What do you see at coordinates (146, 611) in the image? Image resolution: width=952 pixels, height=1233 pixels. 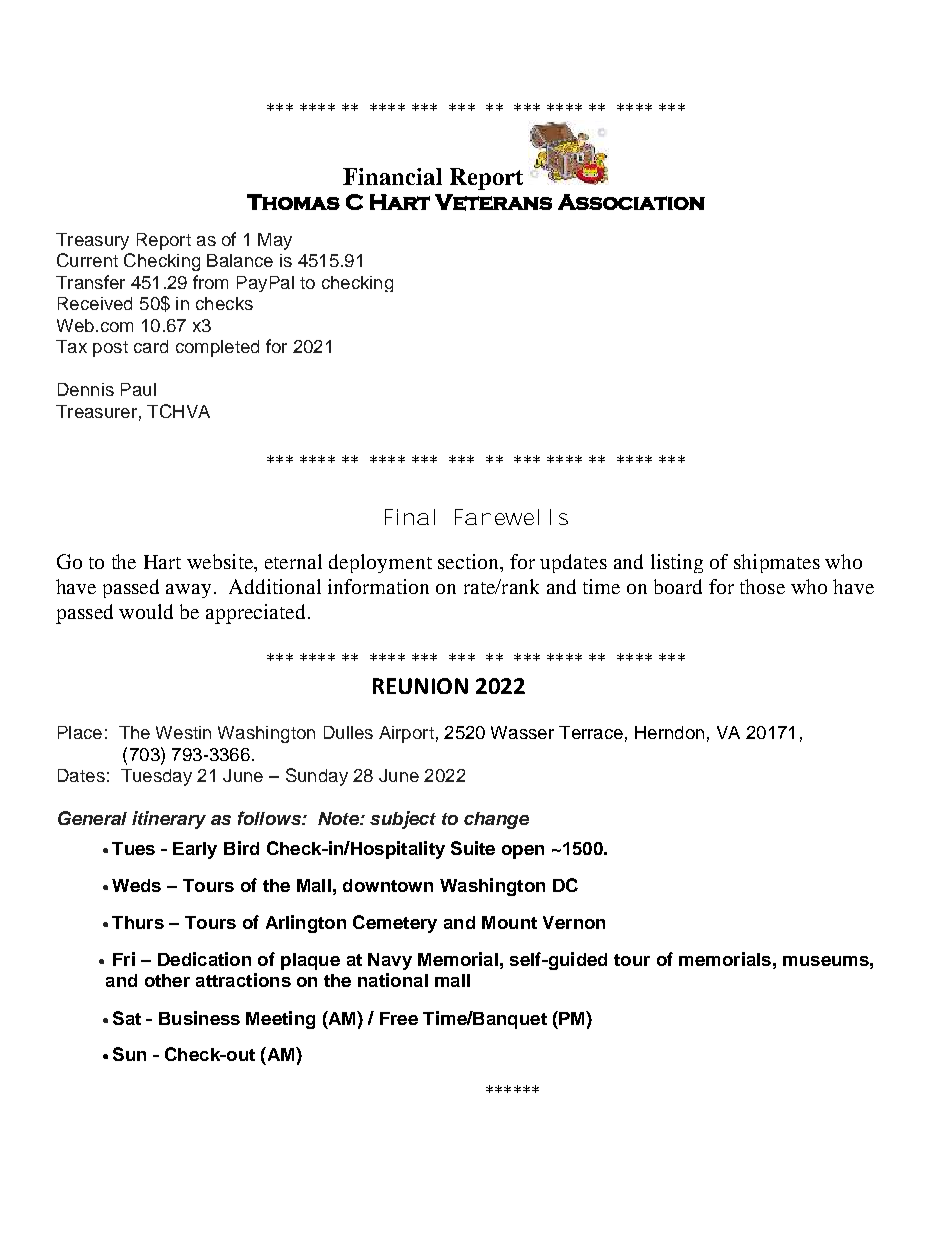 I see `would` at bounding box center [146, 611].
